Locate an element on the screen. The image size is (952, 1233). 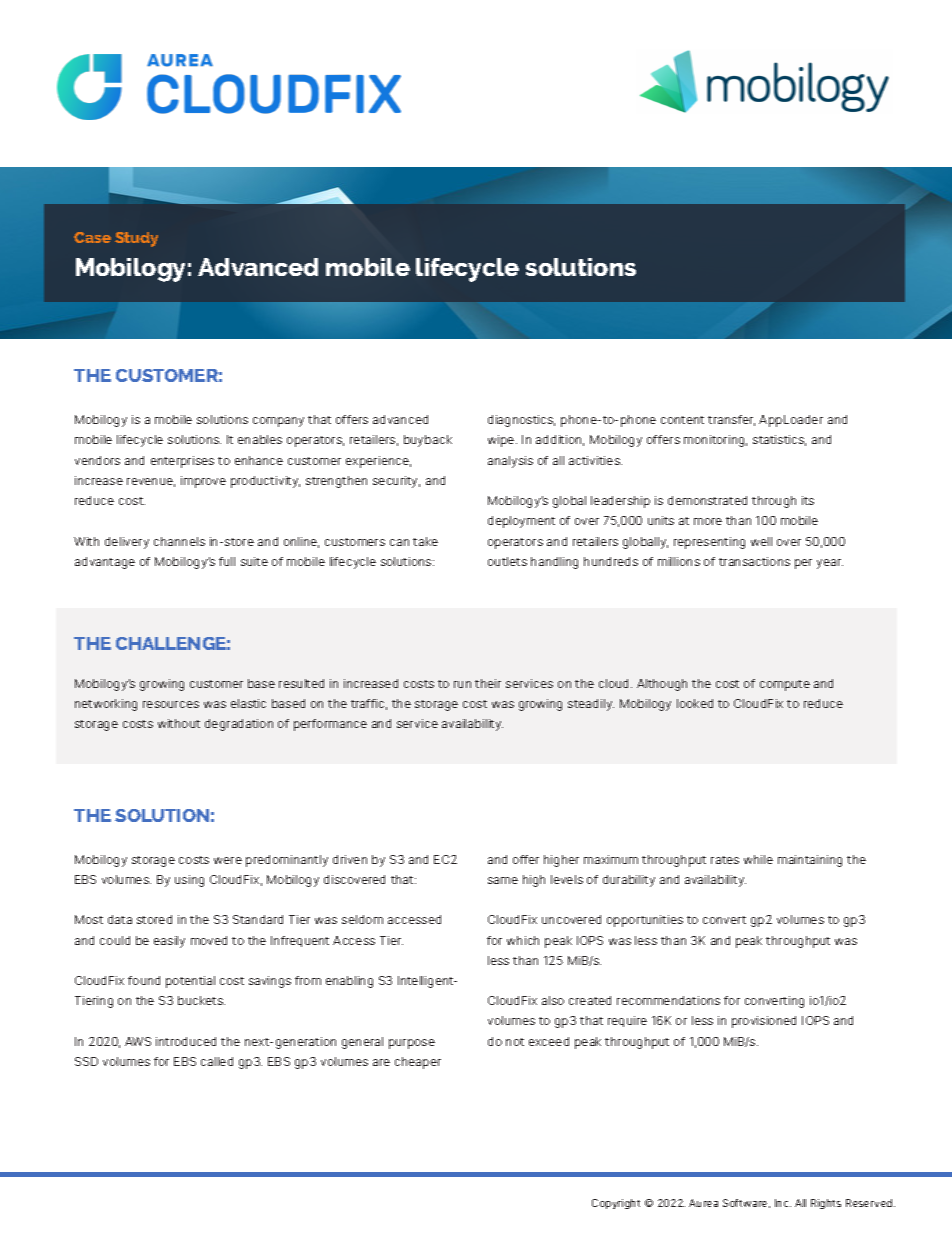
Study is located at coordinates (136, 239).
